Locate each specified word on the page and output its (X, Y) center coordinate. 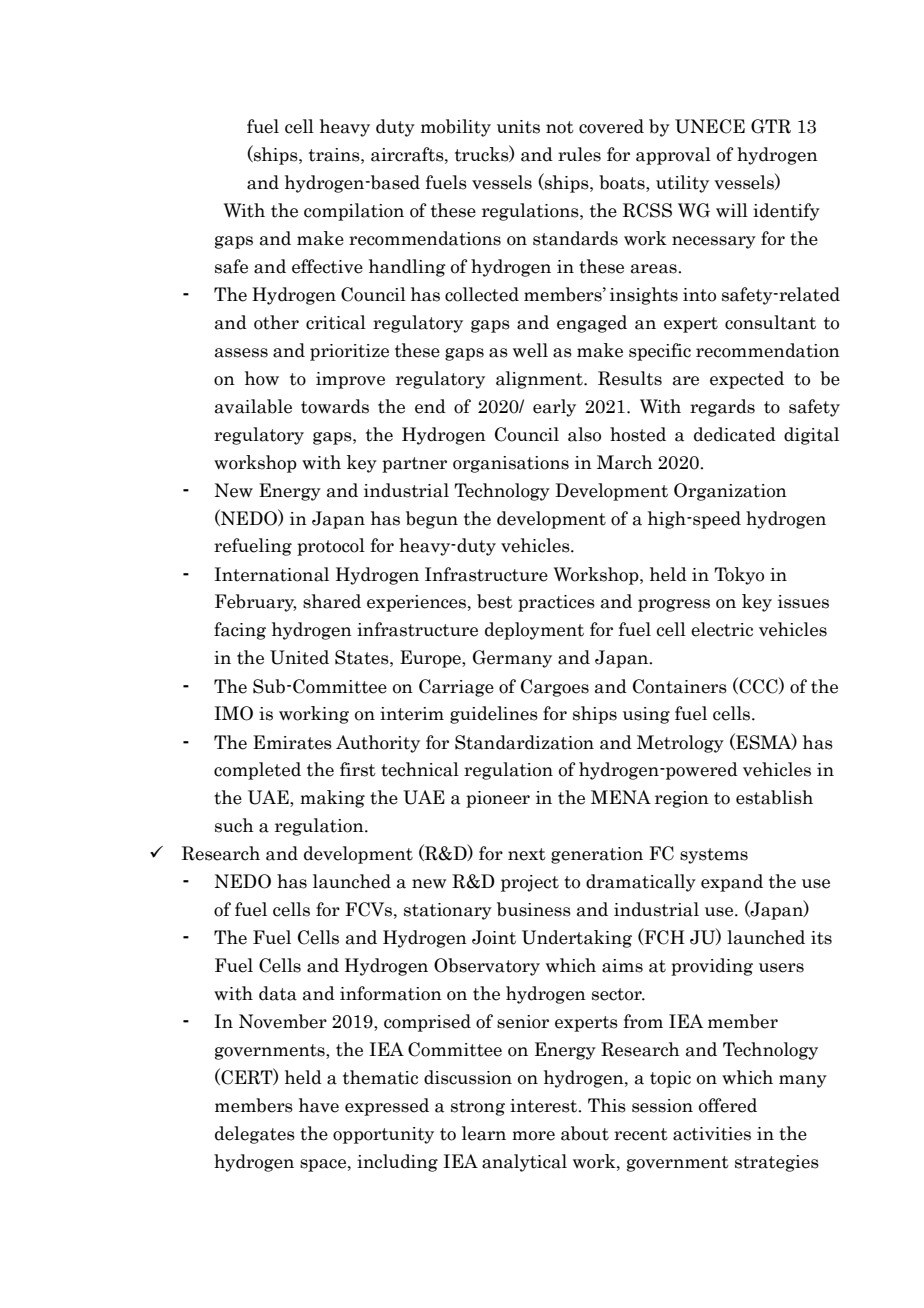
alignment (540, 380)
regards (722, 408)
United (299, 657)
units (518, 127)
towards (335, 406)
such (234, 825)
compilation (354, 212)
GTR (771, 126)
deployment (534, 631)
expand (732, 883)
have (319, 1105)
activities (712, 1134)
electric (722, 629)
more (533, 1136)
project (530, 883)
